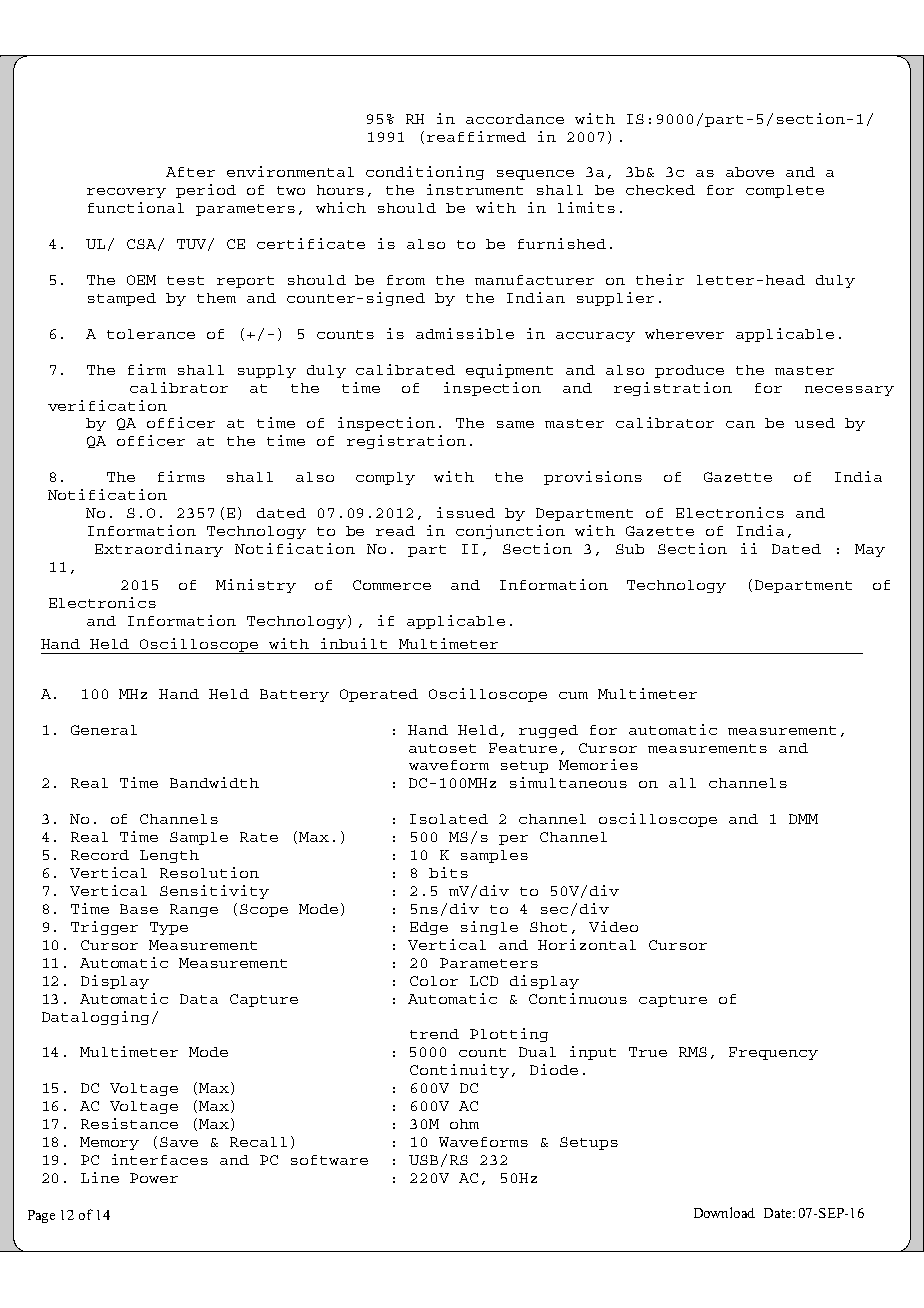 This page has height=1308, width=924. Describe the element at coordinates (803, 819) in the page. I see `DMM` at that location.
